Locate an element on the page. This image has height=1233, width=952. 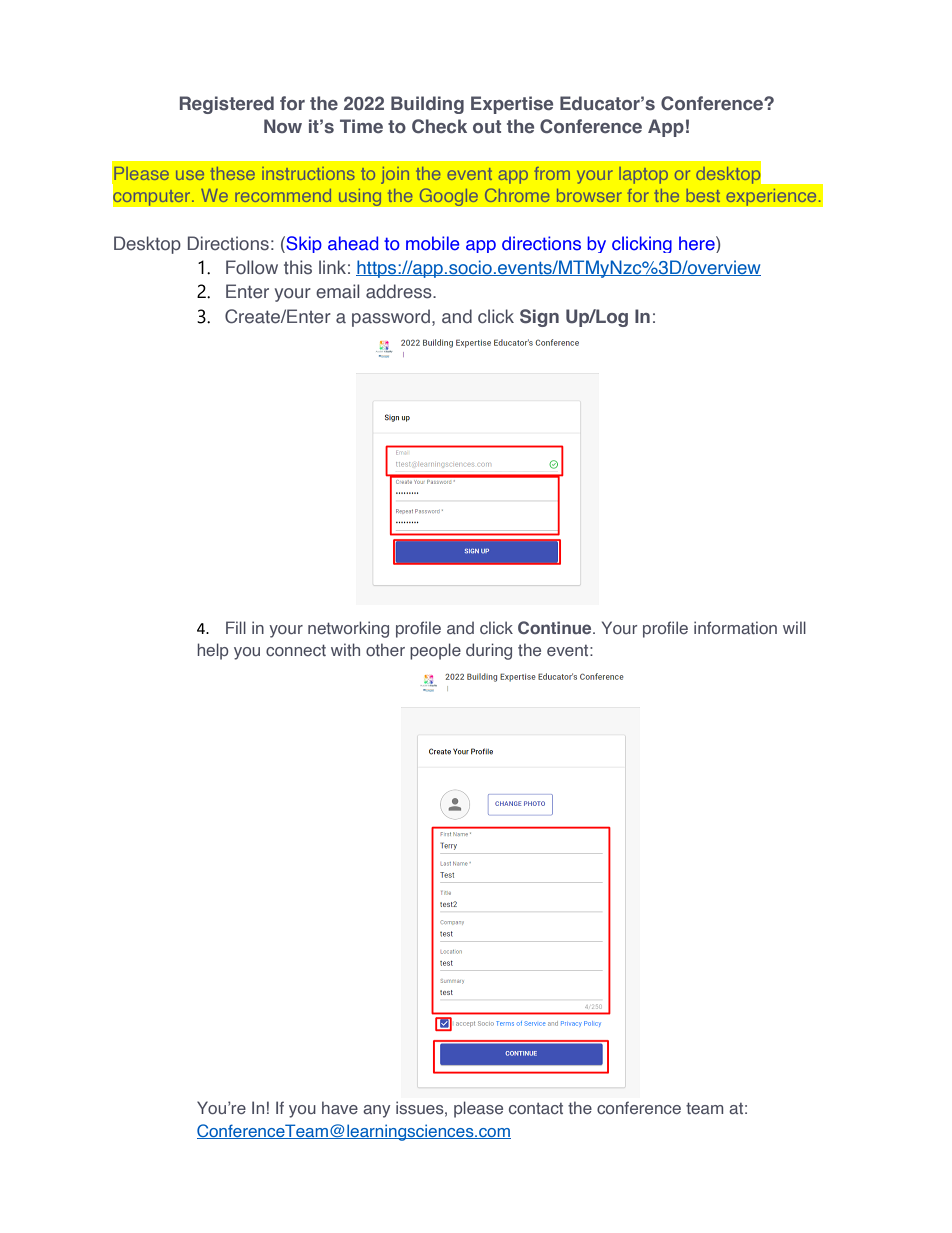
have is located at coordinates (340, 1107).
